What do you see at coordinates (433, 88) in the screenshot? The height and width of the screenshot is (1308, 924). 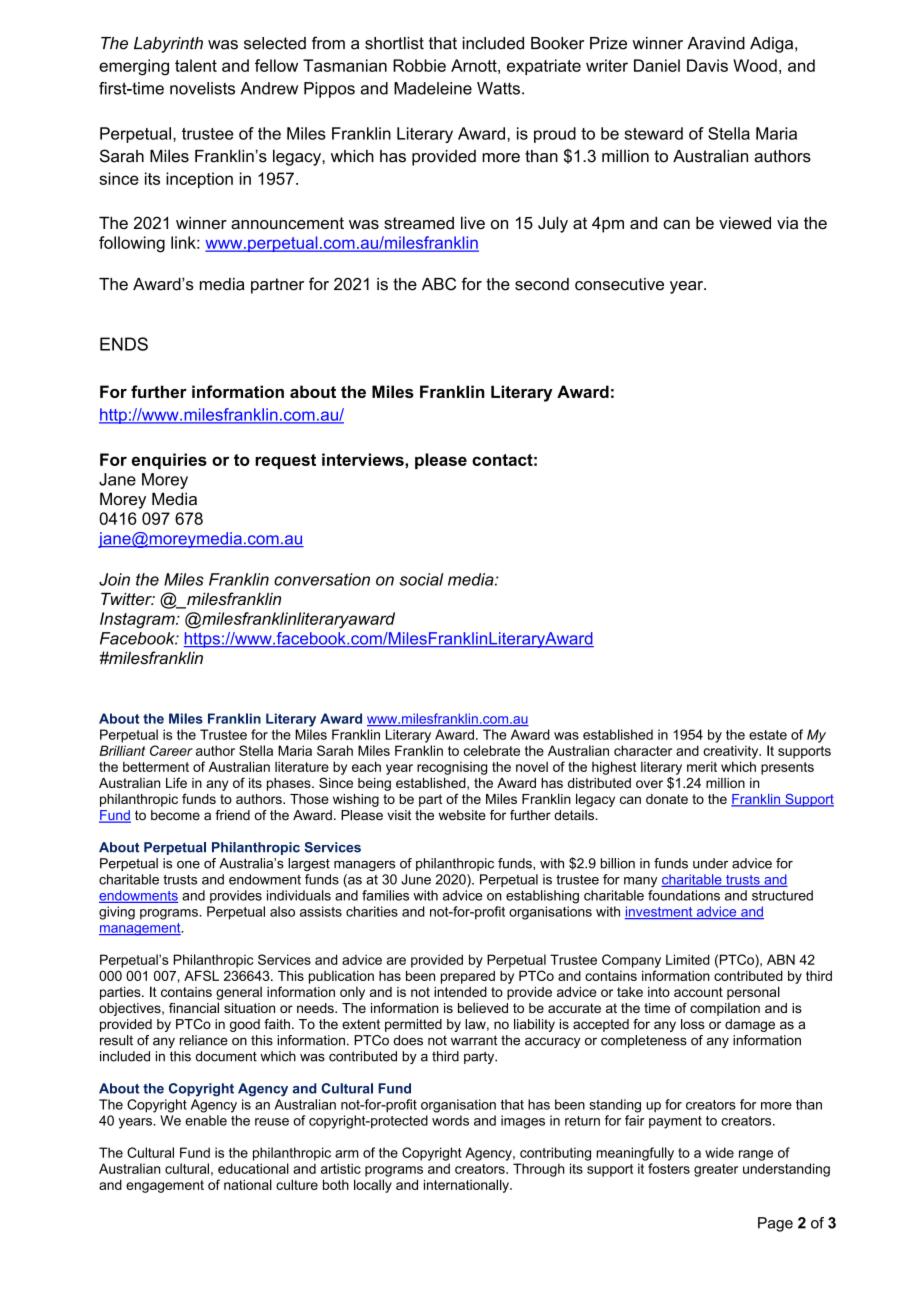 I see `Madeleine` at bounding box center [433, 88].
